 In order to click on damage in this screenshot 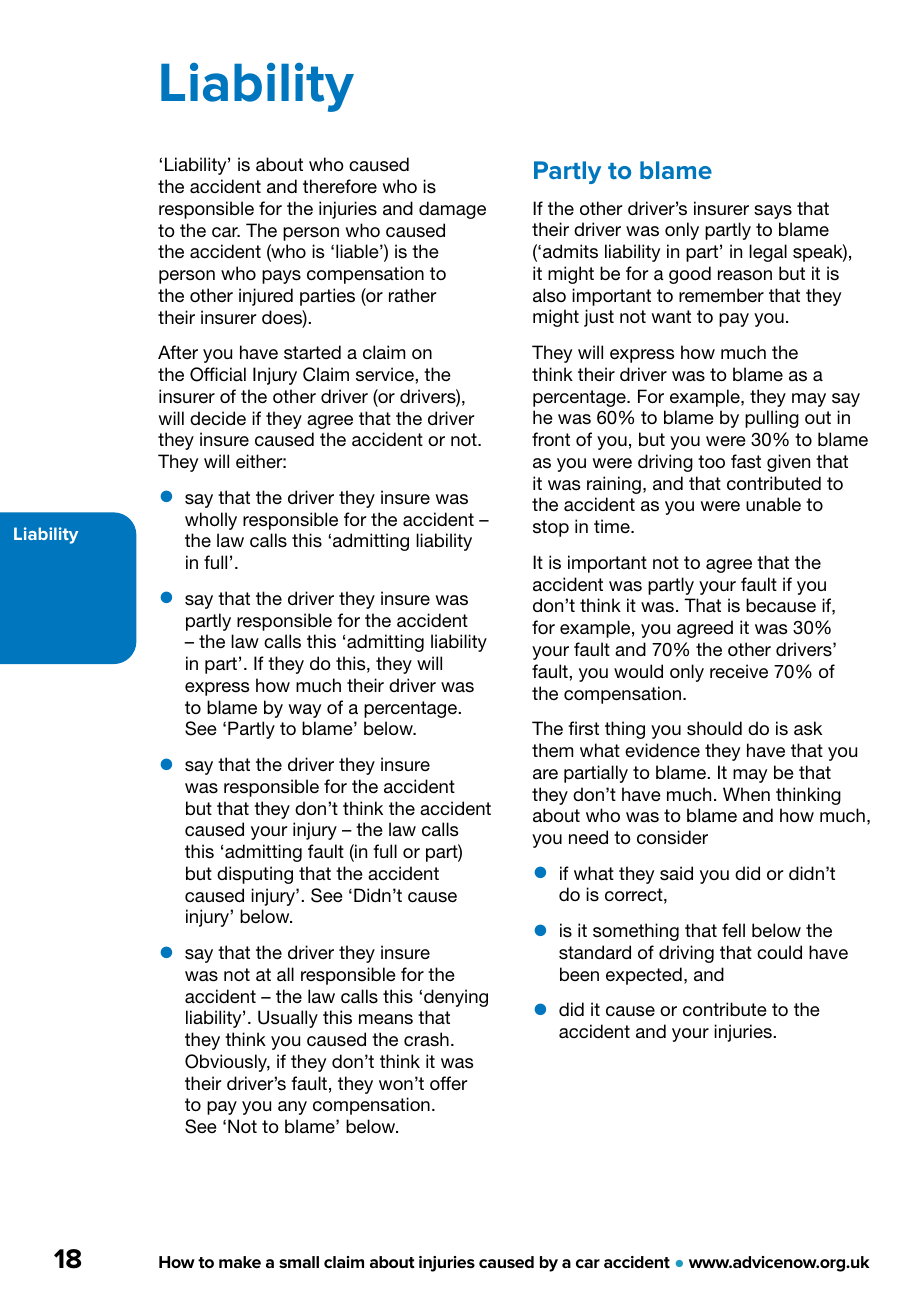, I will do `click(452, 210)`.
